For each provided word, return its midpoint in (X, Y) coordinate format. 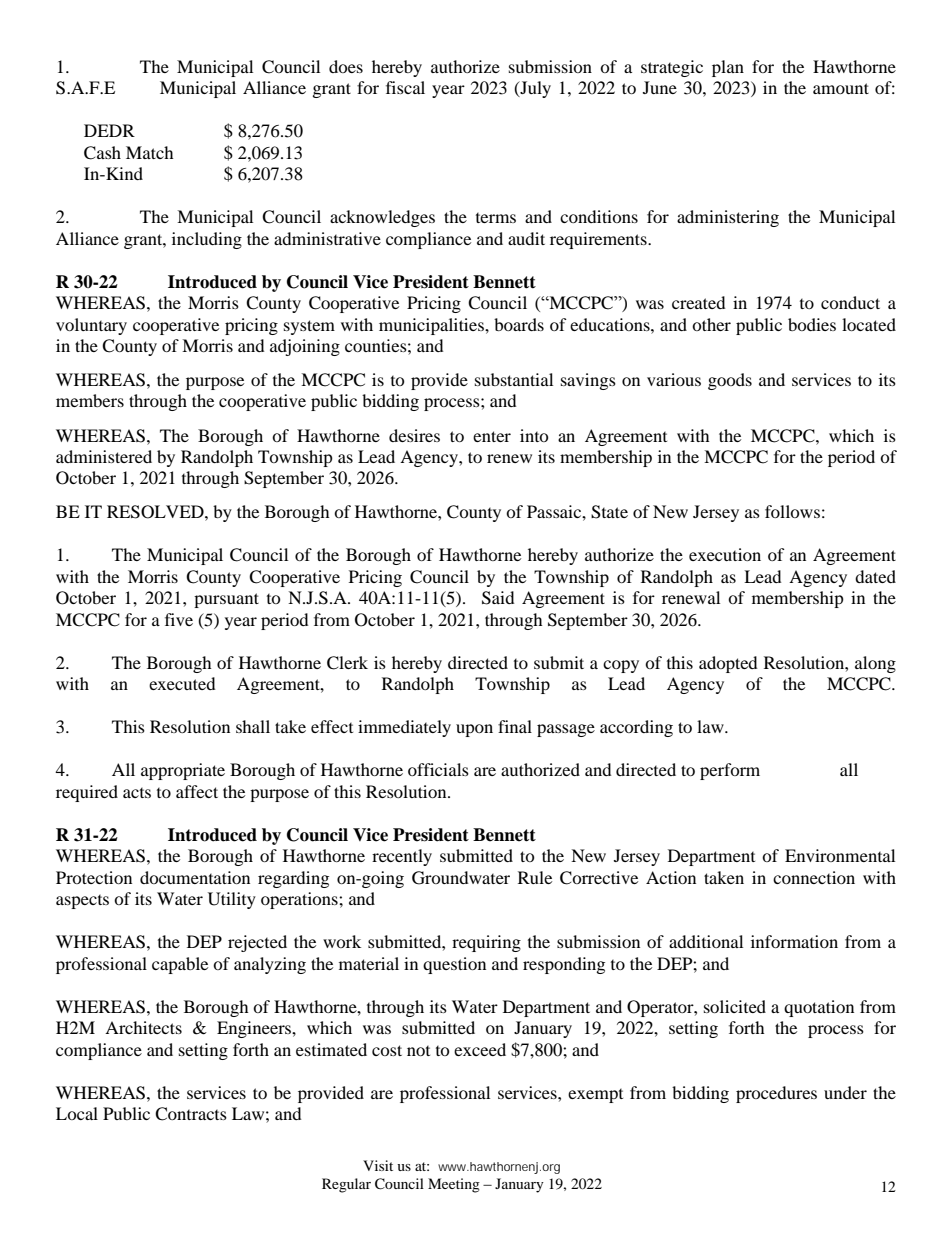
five (179, 619)
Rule (535, 877)
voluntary (91, 326)
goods (730, 381)
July (534, 89)
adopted (728, 664)
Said (498, 598)
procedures (776, 1094)
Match (150, 152)
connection (814, 877)
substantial (514, 379)
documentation (195, 877)
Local (77, 1113)
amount (841, 88)
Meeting (454, 1185)
